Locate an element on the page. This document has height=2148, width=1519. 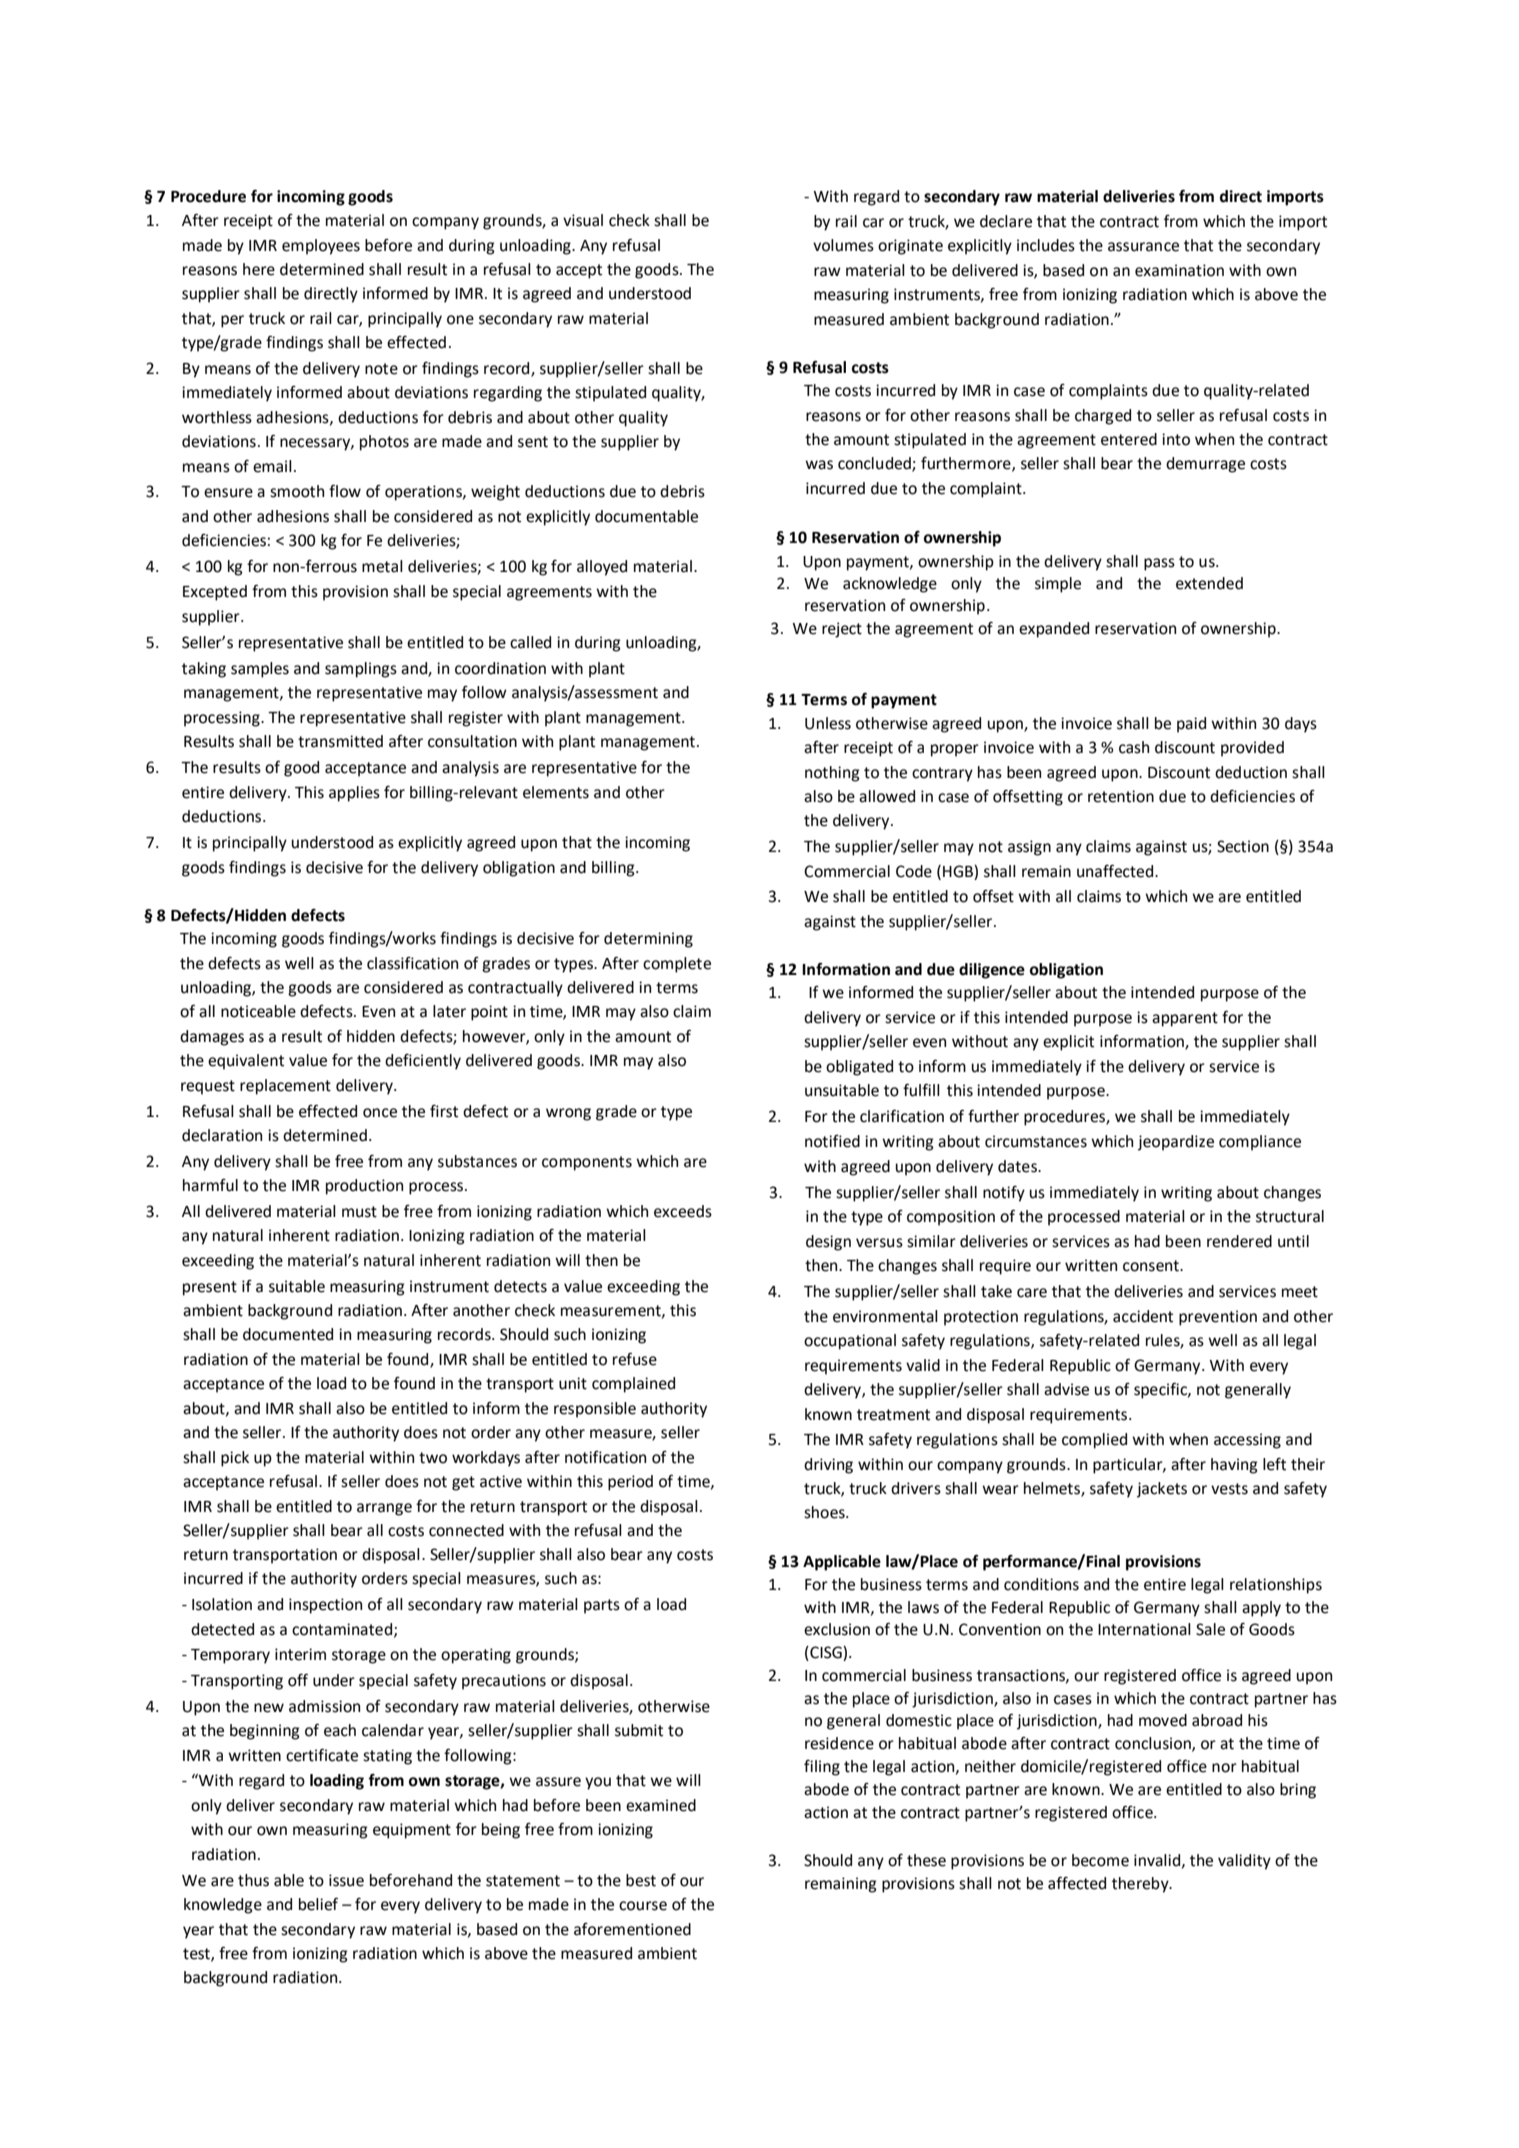
best is located at coordinates (641, 1880).
